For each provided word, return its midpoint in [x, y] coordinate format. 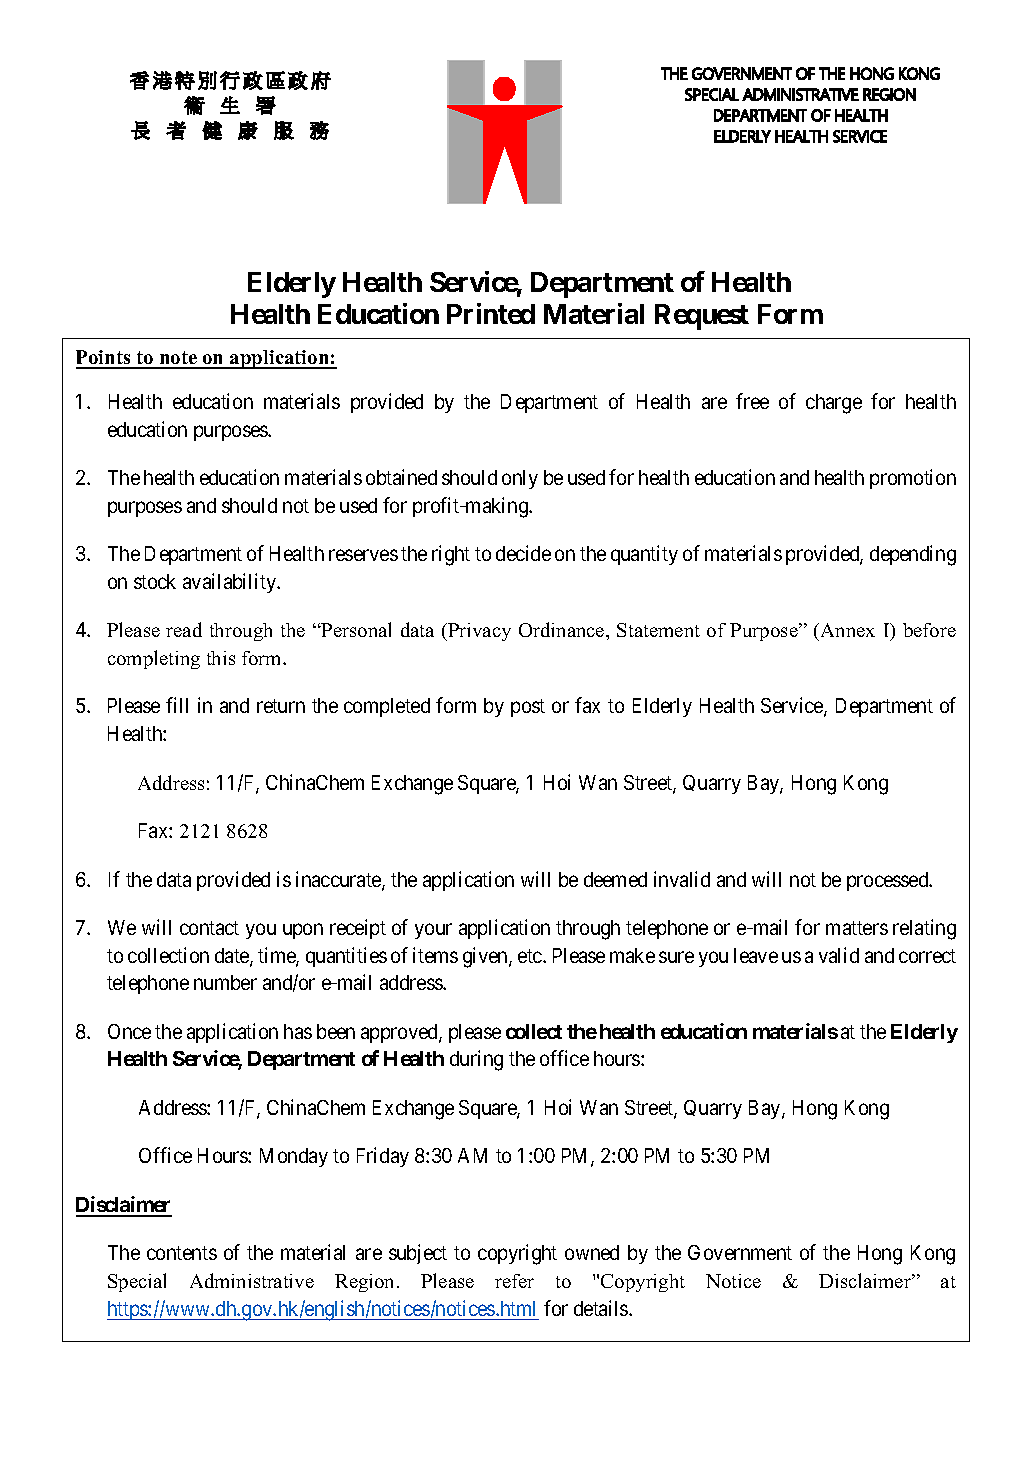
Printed [491, 313]
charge [834, 404]
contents [182, 1253]
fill [177, 705]
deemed [615, 879]
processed [889, 881]
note [178, 359]
